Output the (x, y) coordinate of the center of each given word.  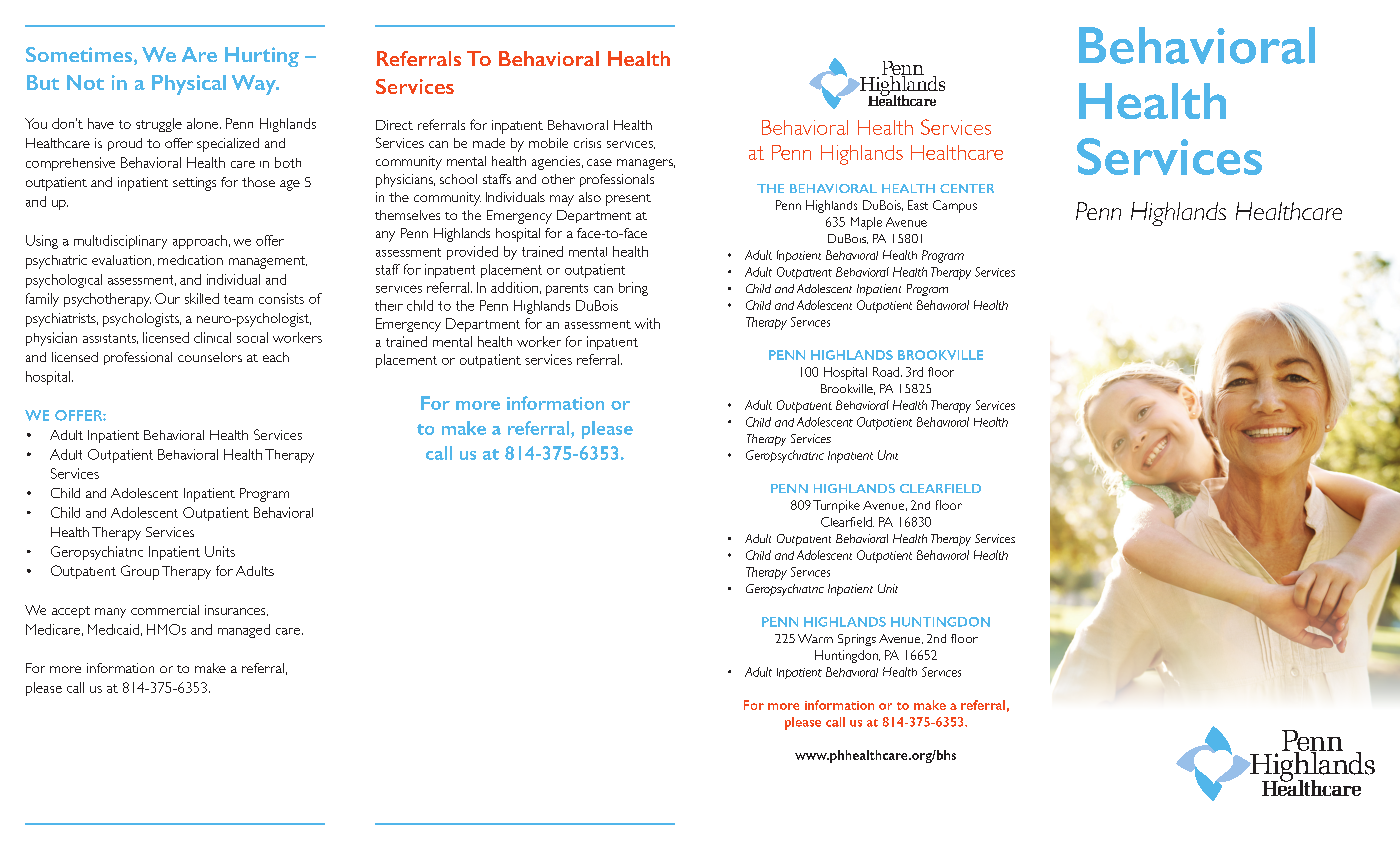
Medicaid (113, 629)
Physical (189, 85)
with (647, 323)
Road (887, 372)
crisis (587, 143)
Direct (394, 125)
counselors (210, 357)
